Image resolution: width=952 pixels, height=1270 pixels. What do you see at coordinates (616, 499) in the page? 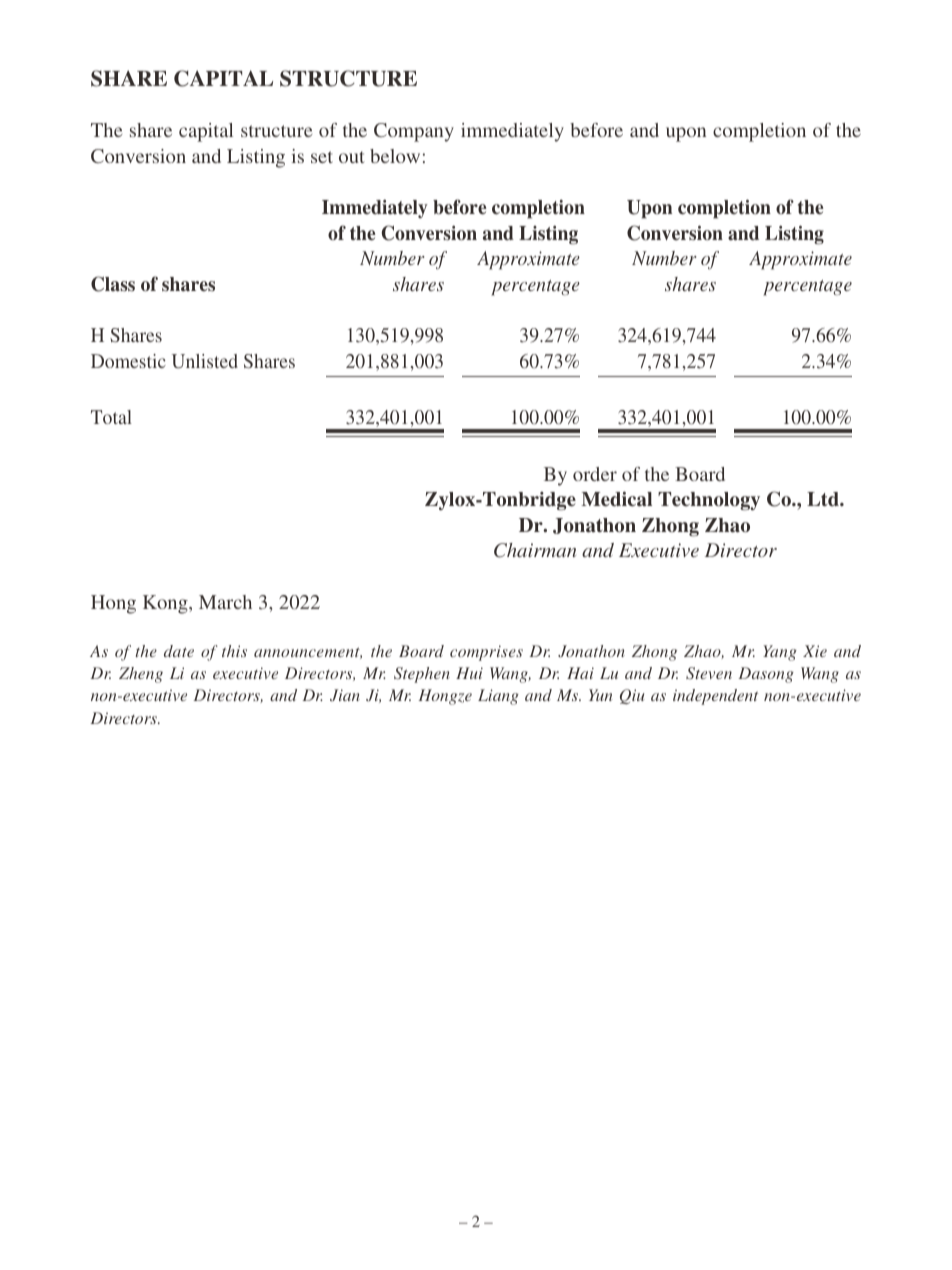
I see `Medical` at bounding box center [616, 499].
